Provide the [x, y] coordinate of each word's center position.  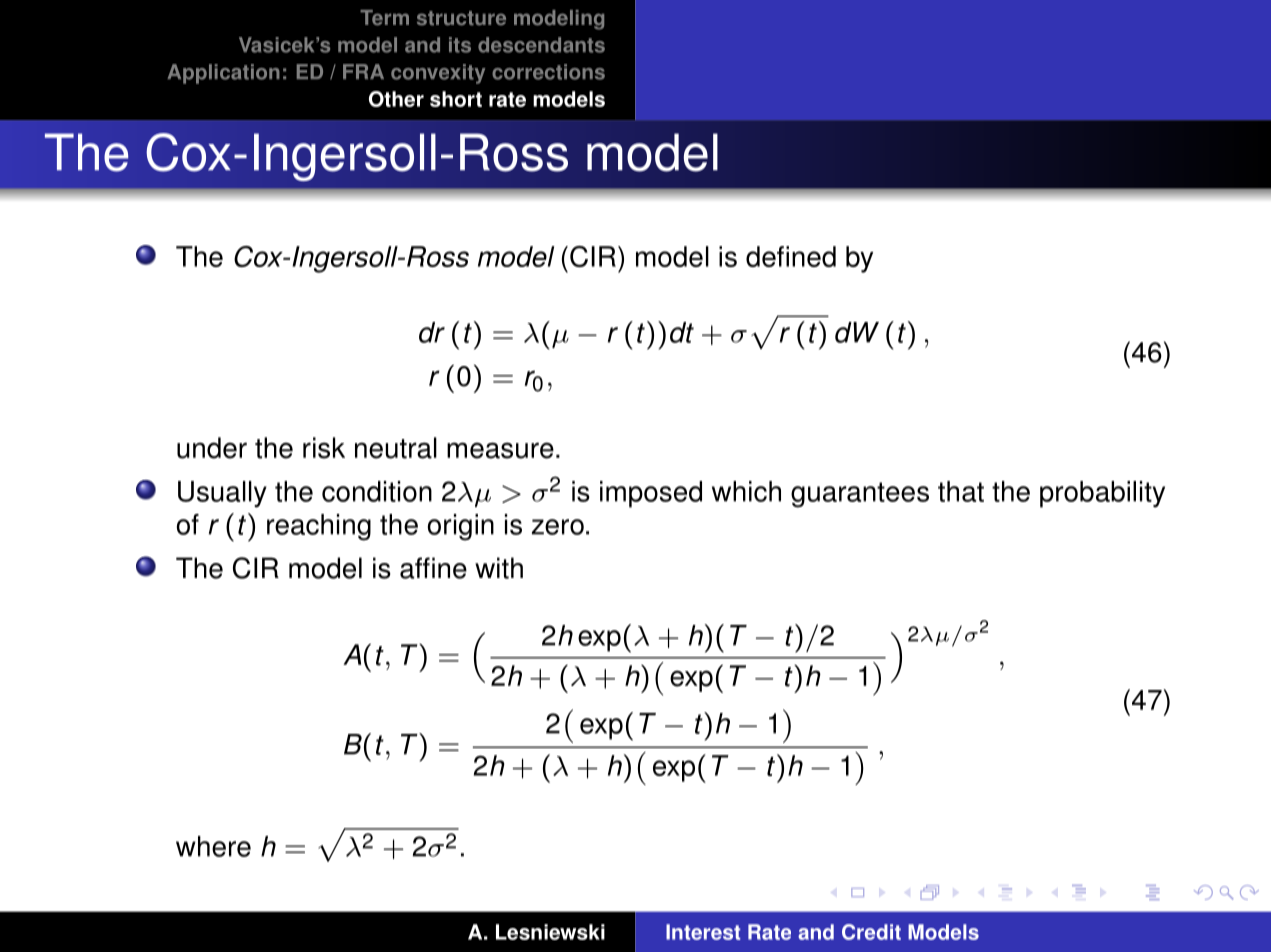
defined [791, 256]
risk [324, 448]
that [961, 491]
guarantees [860, 495]
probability [1102, 494]
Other [396, 99]
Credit [871, 932]
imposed [651, 494]
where [213, 846]
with [499, 568]
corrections [548, 72]
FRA [363, 71]
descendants [541, 45]
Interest [703, 932]
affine [433, 568]
